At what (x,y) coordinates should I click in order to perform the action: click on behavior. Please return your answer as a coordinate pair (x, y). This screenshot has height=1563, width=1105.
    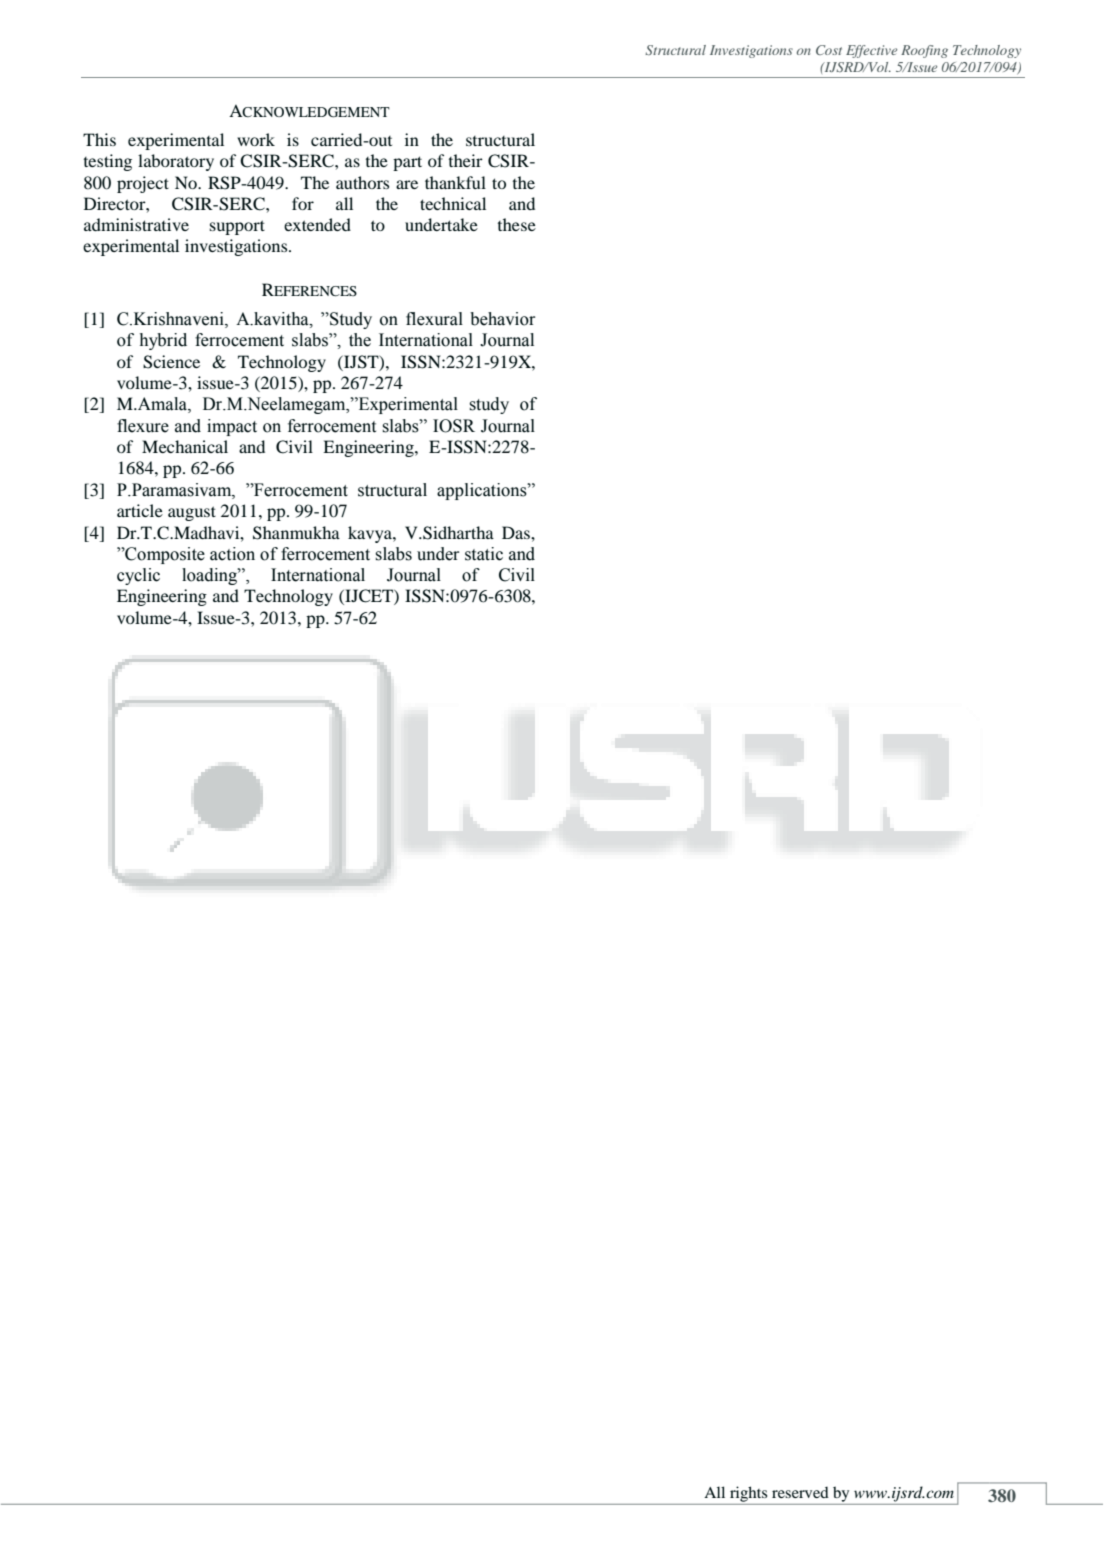
    Looking at the image, I should click on (502, 319).
